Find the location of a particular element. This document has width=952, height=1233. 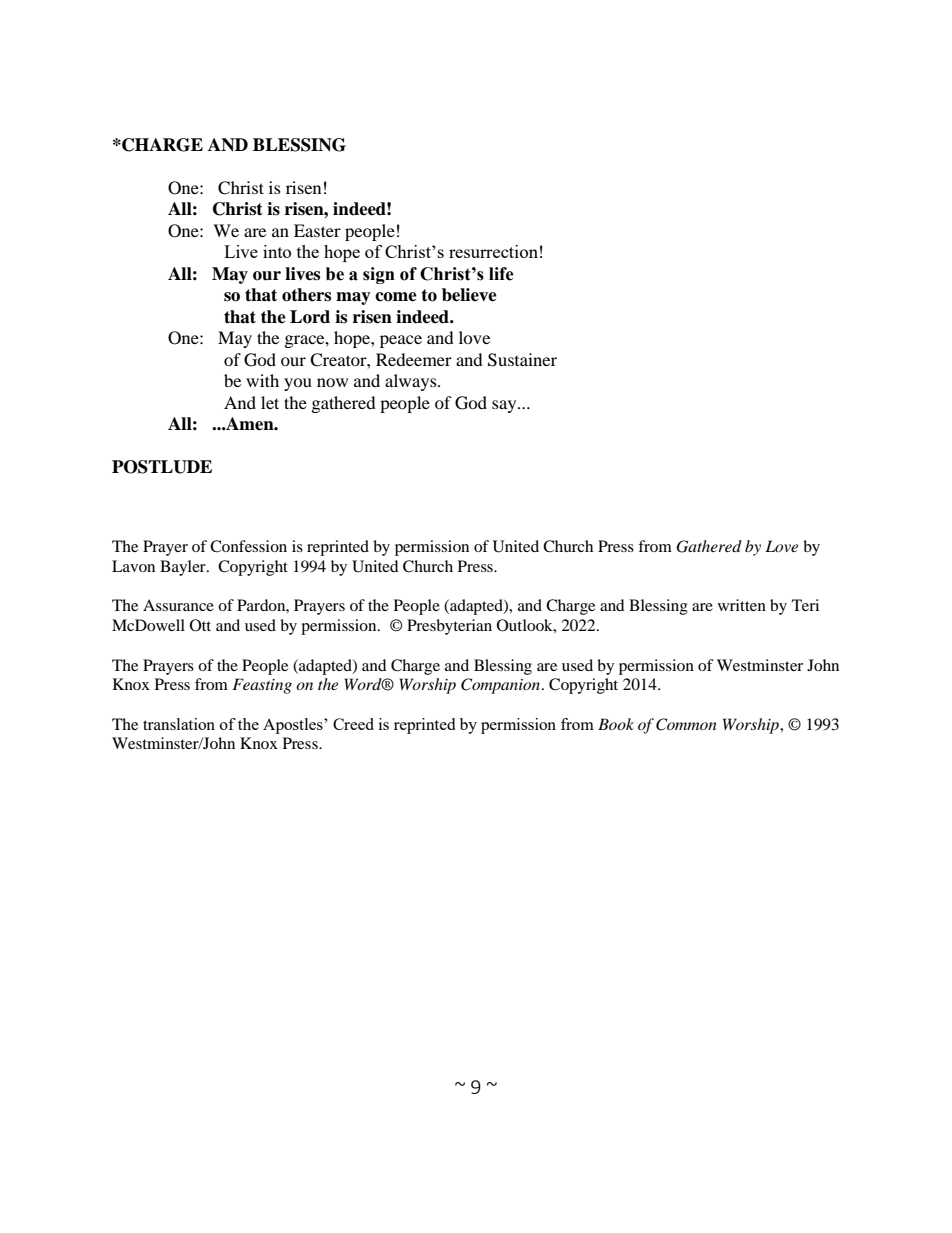

say is located at coordinates (505, 406).
